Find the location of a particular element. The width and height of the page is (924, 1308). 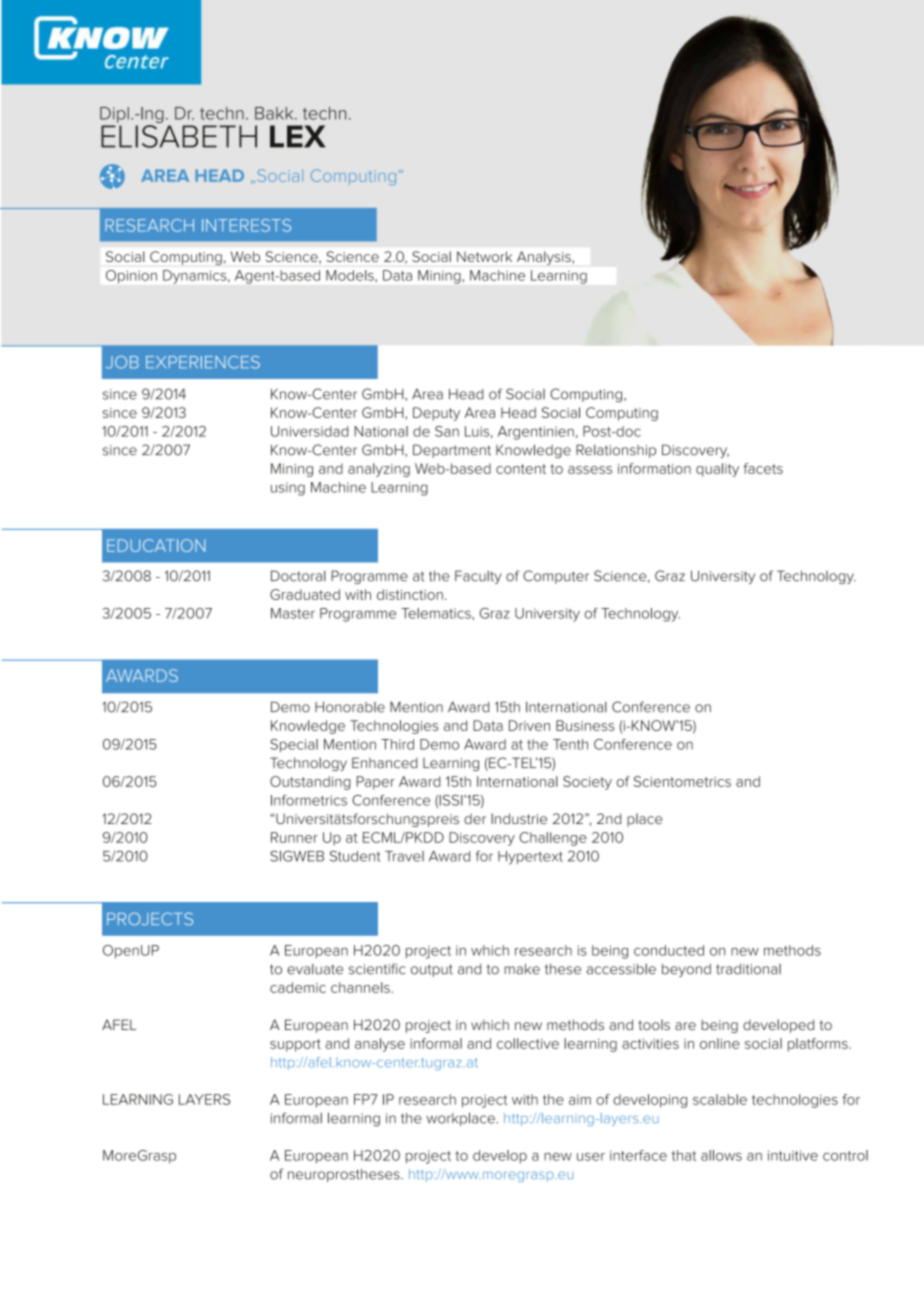

facets is located at coordinates (763, 468).
